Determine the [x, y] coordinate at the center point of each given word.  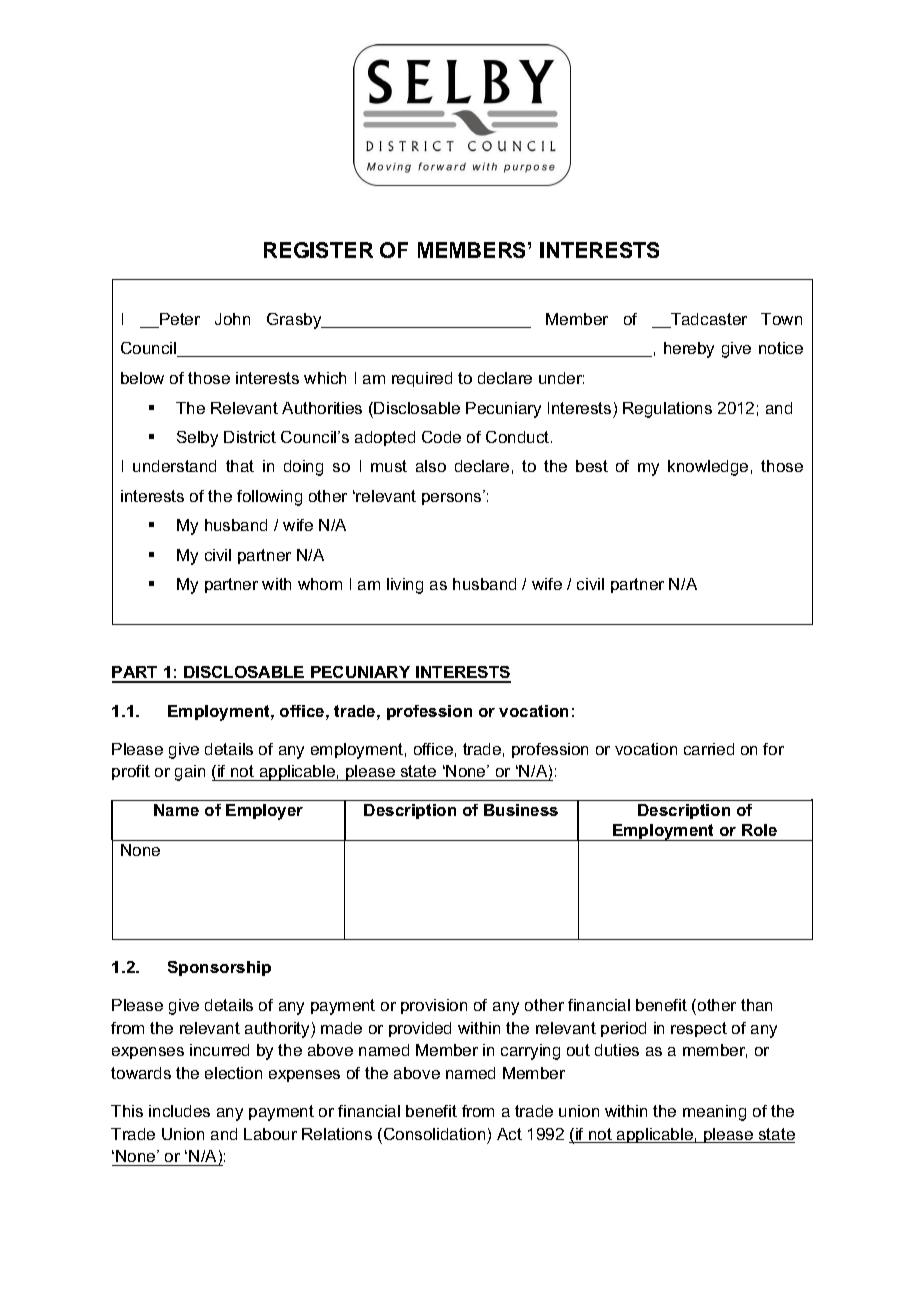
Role [759, 830]
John [232, 319]
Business [521, 810]
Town [781, 319]
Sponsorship [219, 968]
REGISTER [318, 250]
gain [190, 773]
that [240, 466]
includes [179, 1111]
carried [709, 749]
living [405, 586]
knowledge [708, 468]
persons [453, 498]
